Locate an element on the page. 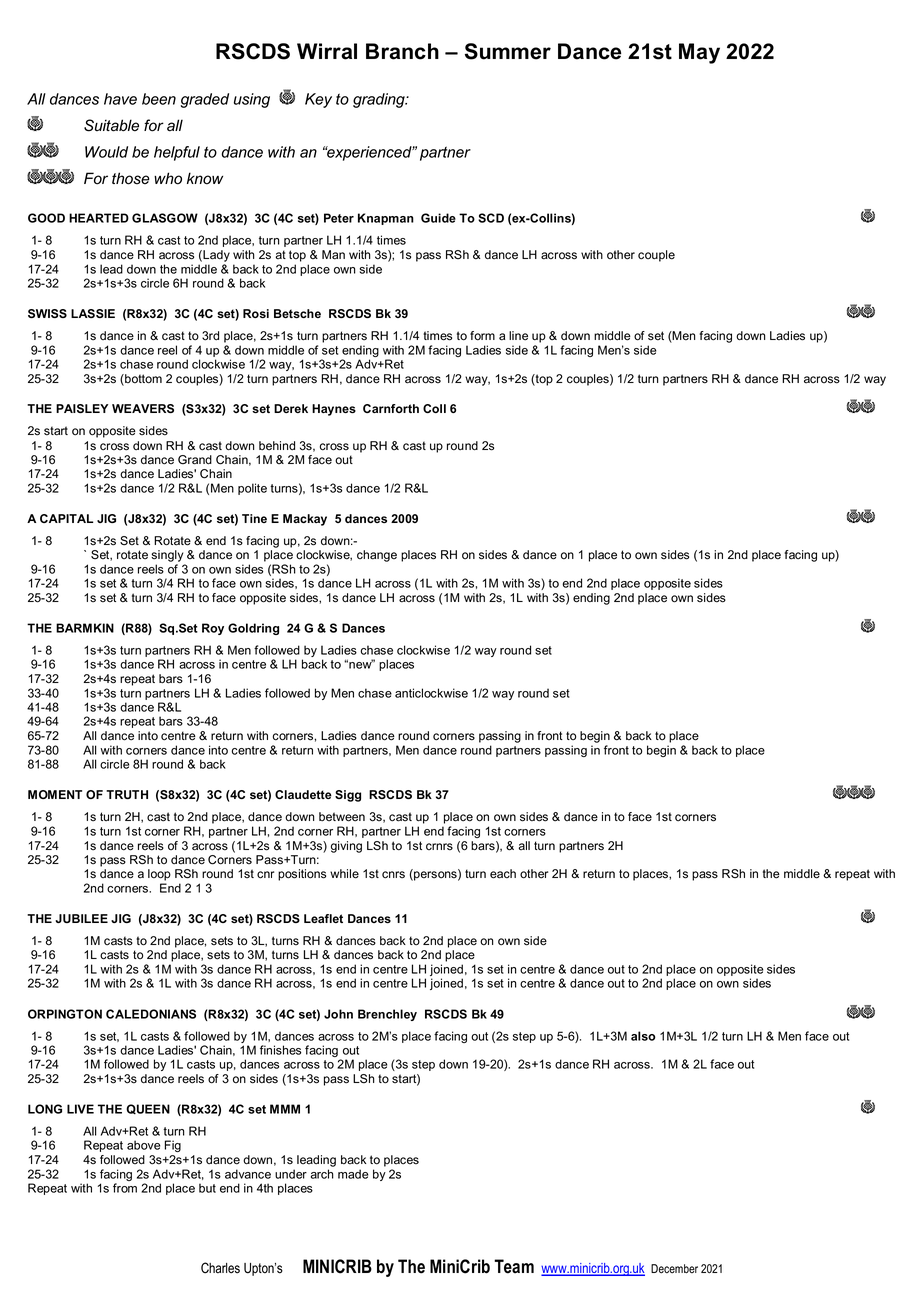 The image size is (924, 1308). from is located at coordinates (125, 1188).
